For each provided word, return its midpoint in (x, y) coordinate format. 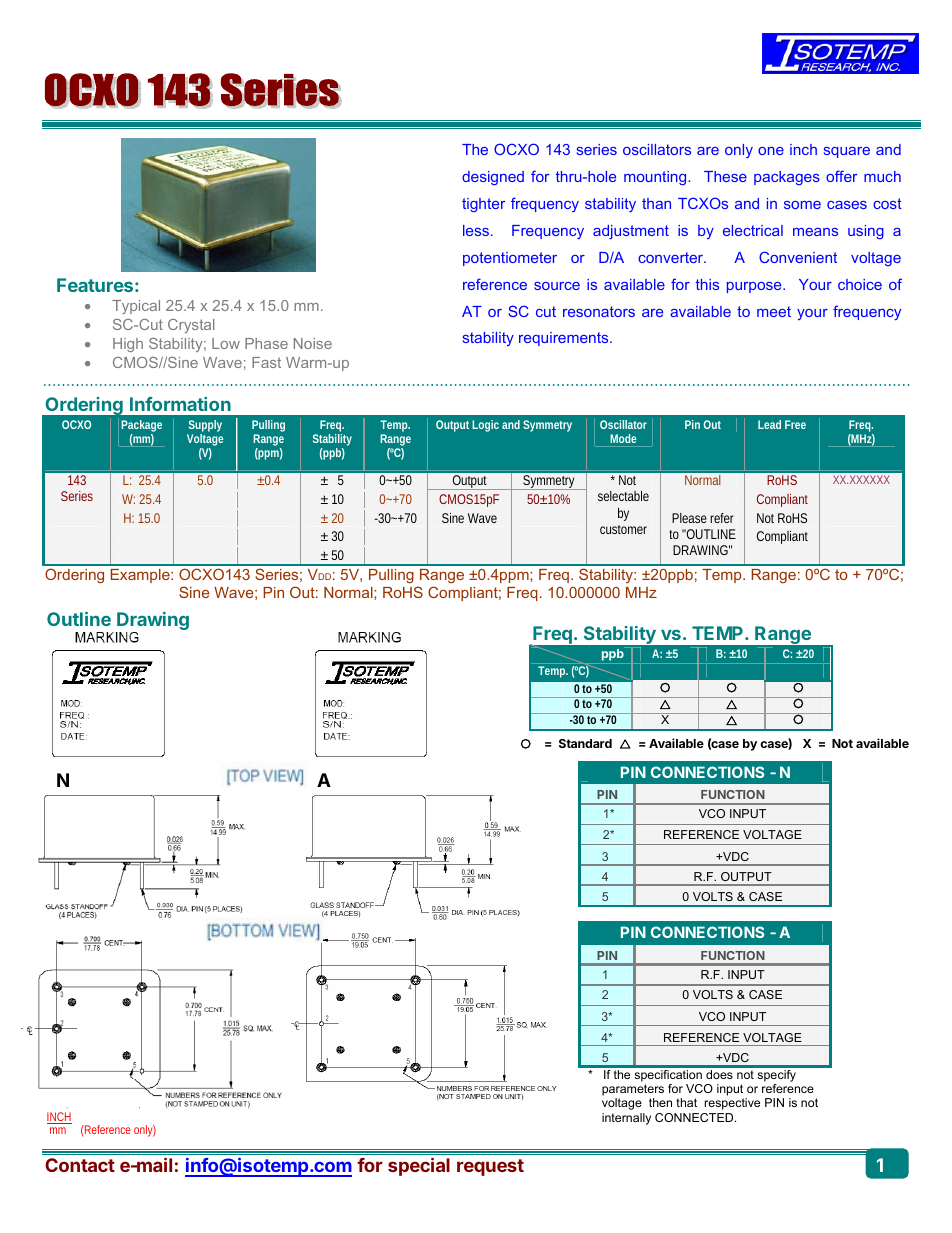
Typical (136, 307)
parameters (633, 1090)
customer (623, 529)
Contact (80, 1165)
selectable (623, 496)
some (802, 205)
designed (493, 178)
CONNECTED (695, 1117)
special (419, 1166)
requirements (565, 339)
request (490, 1167)
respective (732, 1104)
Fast (266, 362)
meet (774, 311)
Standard (585, 743)
